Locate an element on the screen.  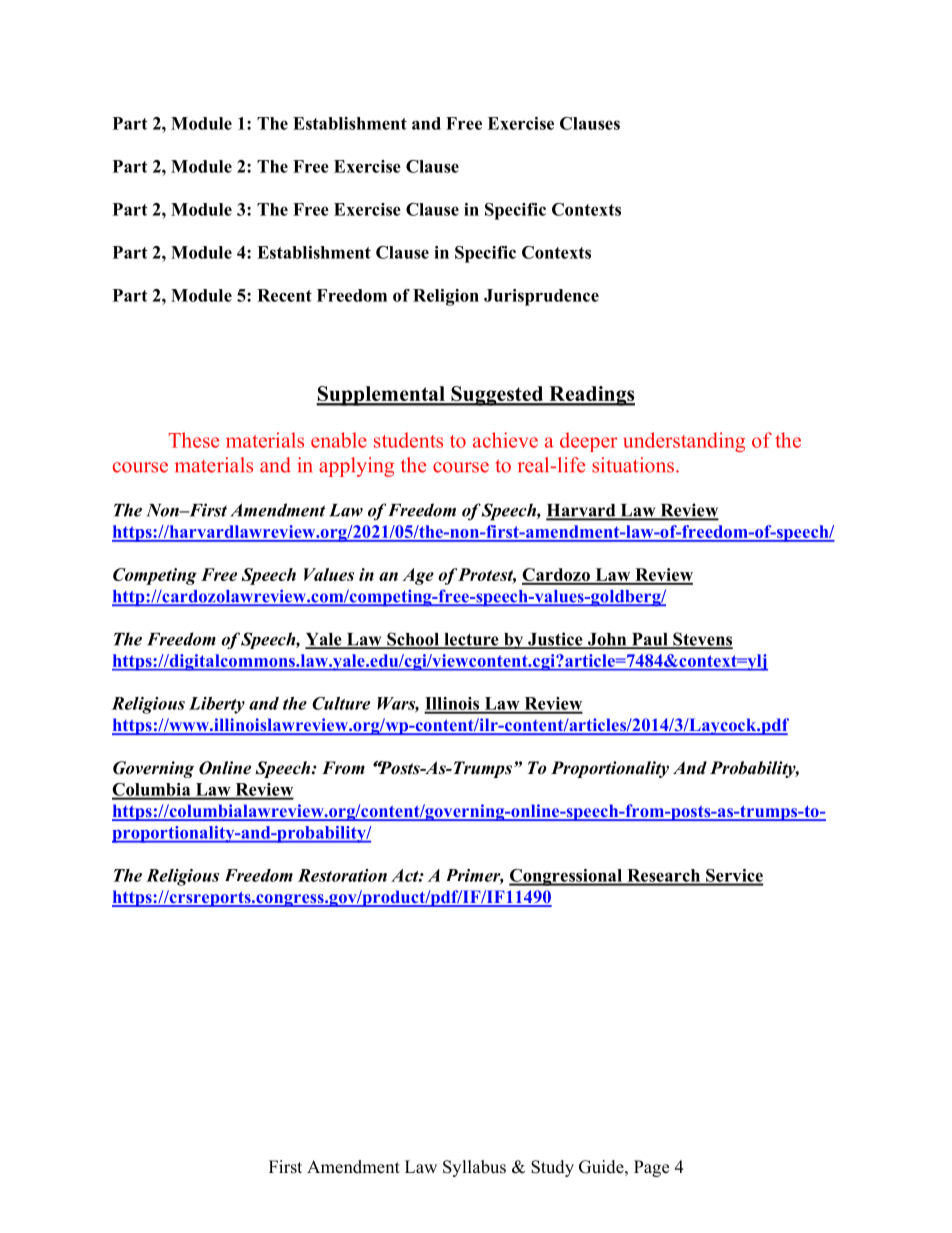
Readings is located at coordinates (591, 396).
